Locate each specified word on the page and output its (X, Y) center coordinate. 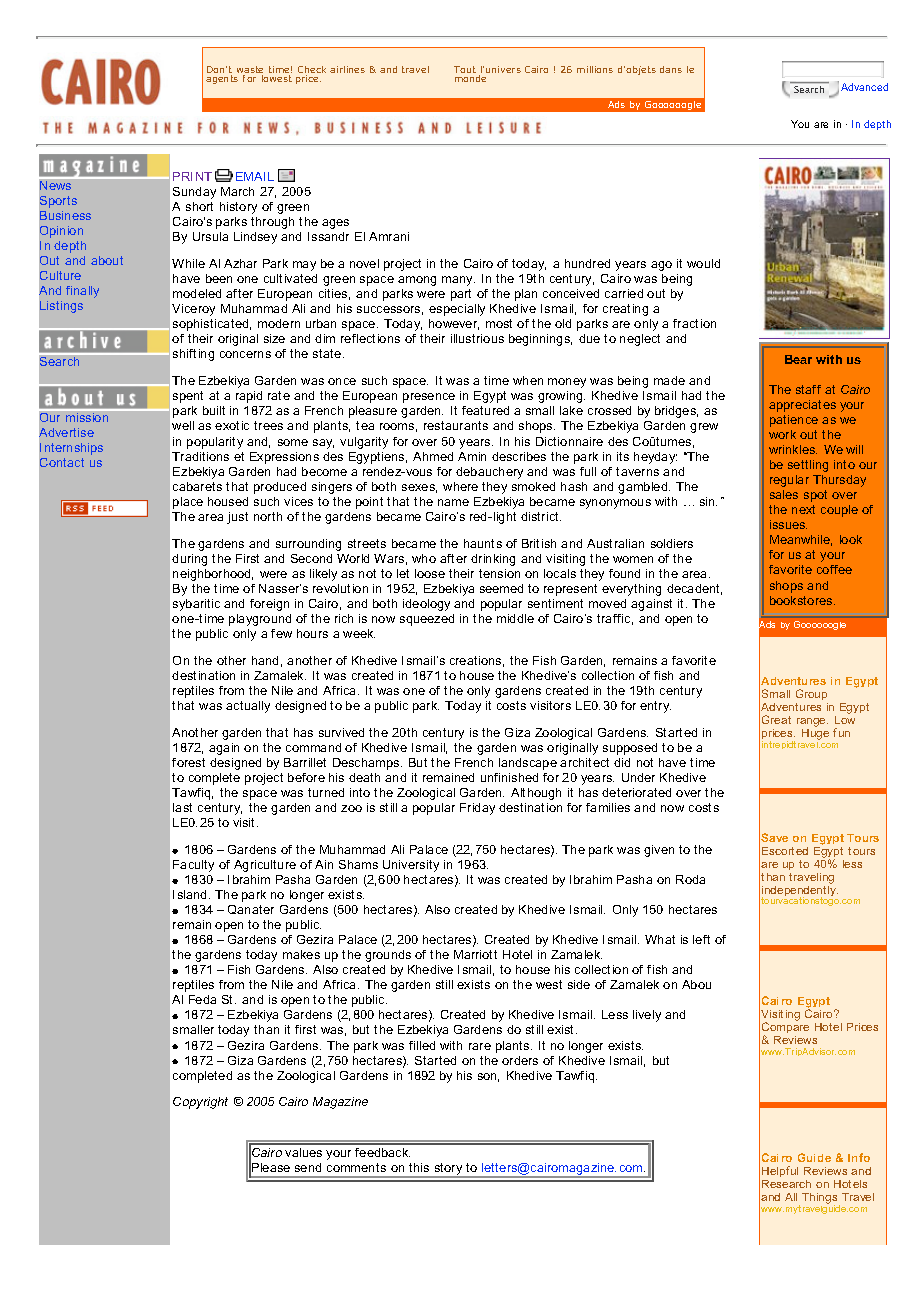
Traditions (200, 456)
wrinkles (793, 449)
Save (774, 837)
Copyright (200, 1103)
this (419, 1167)
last (182, 807)
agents (222, 79)
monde (470, 78)
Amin (472, 456)
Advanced (864, 87)
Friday (477, 809)
